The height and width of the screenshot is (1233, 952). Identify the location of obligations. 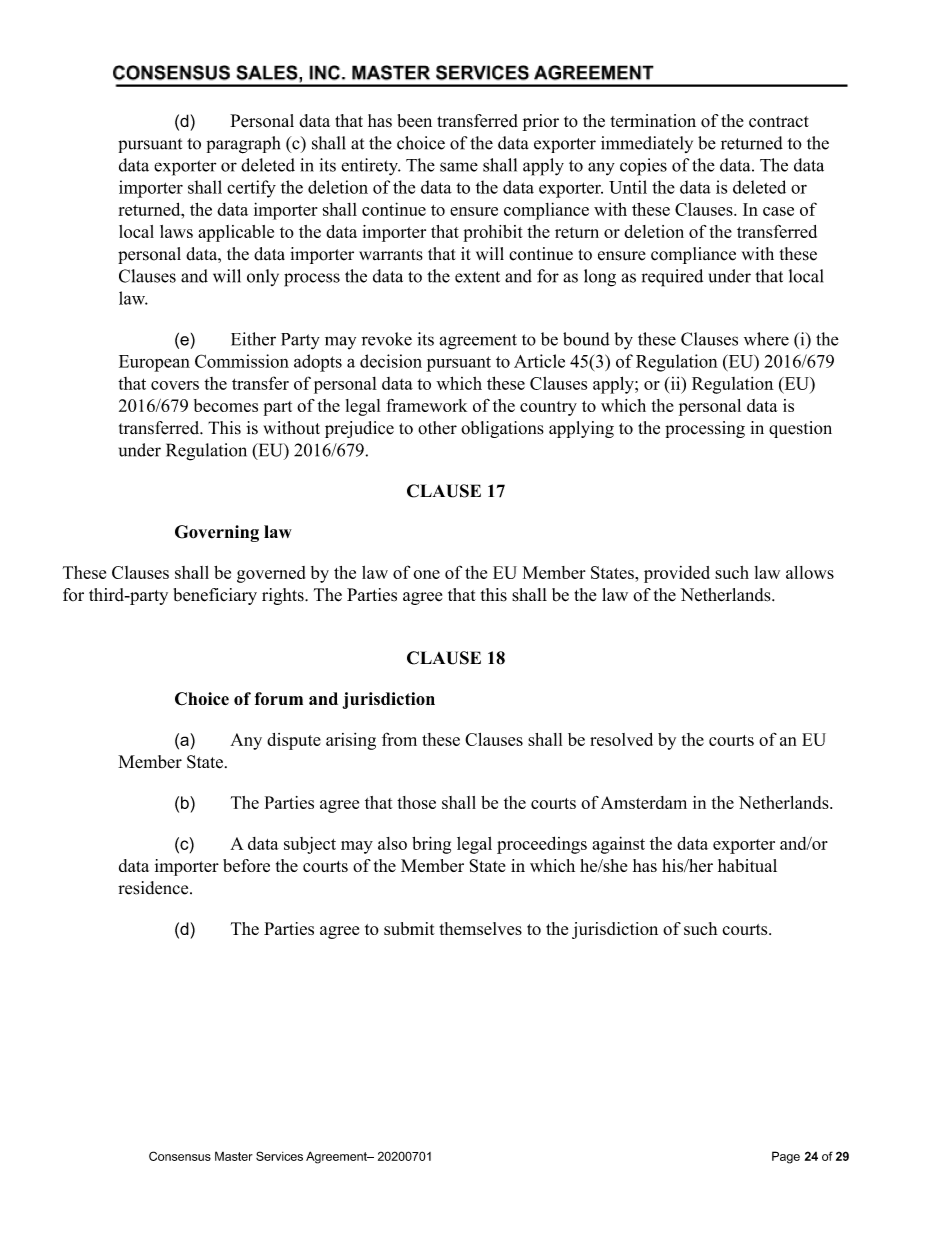
(502, 429).
